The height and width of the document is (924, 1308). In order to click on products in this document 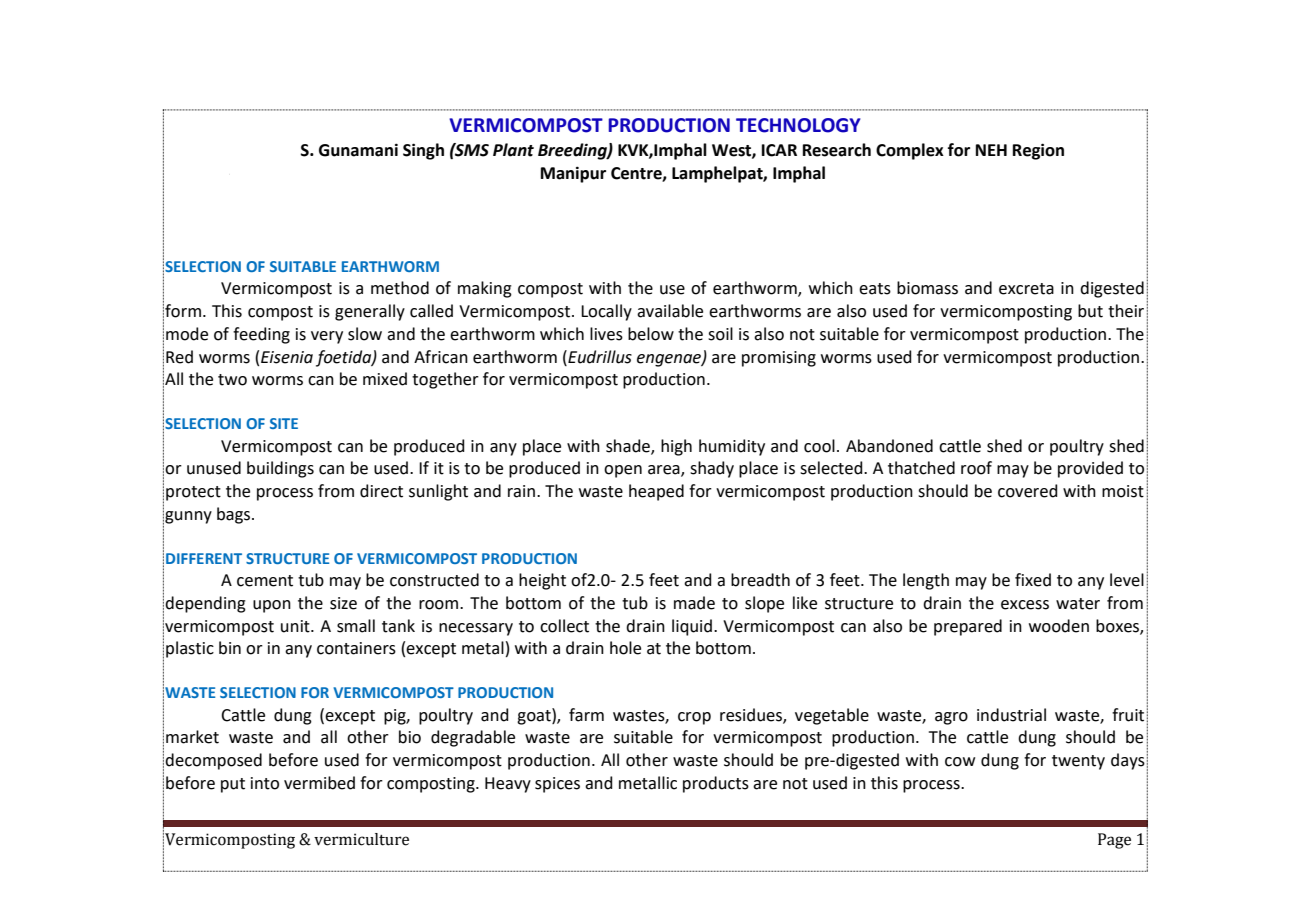, I will do `click(716, 784)`.
